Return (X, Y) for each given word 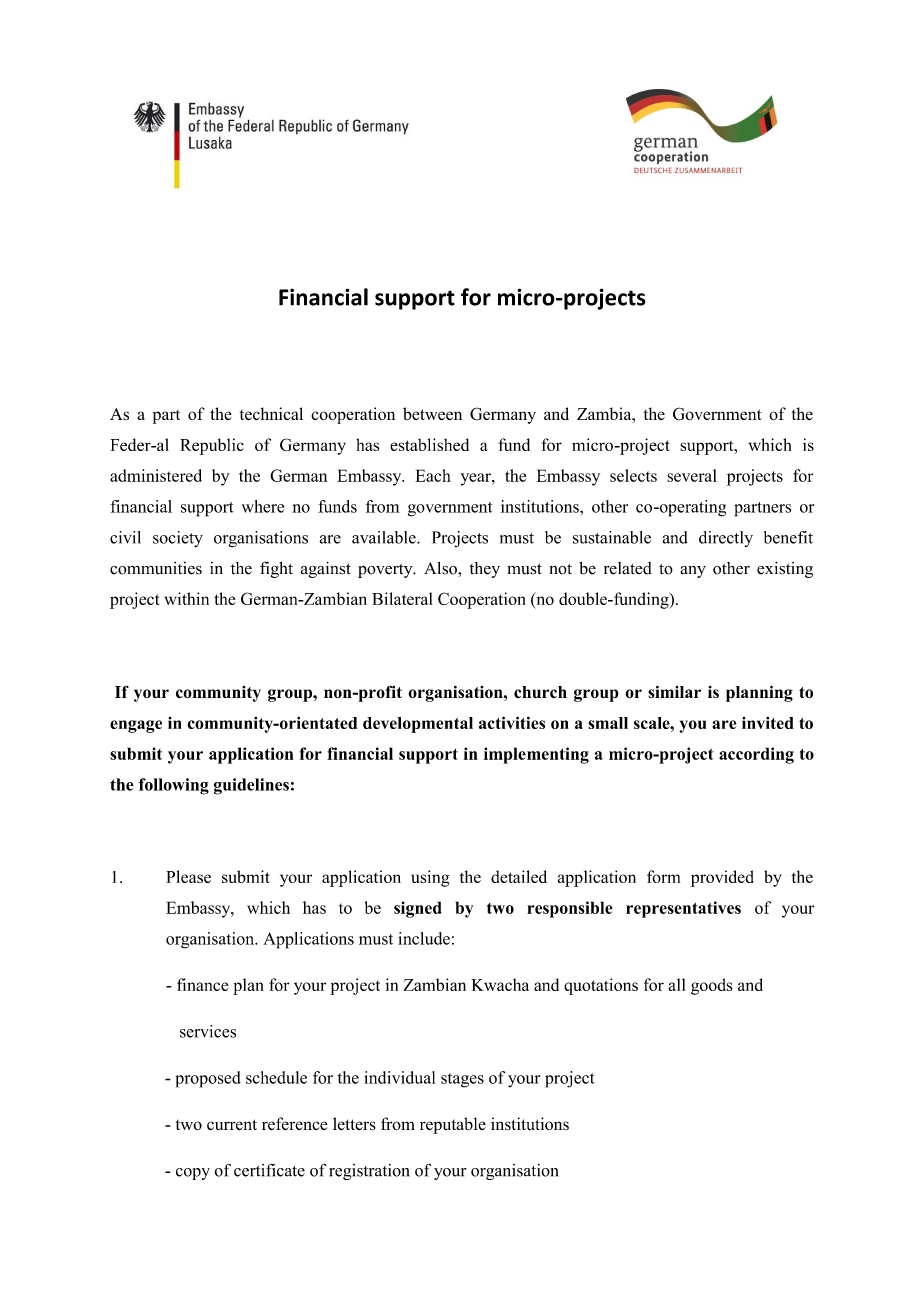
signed (418, 909)
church (540, 692)
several (692, 475)
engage (136, 726)
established (429, 444)
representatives (683, 909)
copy (193, 1174)
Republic (212, 446)
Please (188, 876)
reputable (453, 1125)
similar (674, 692)
